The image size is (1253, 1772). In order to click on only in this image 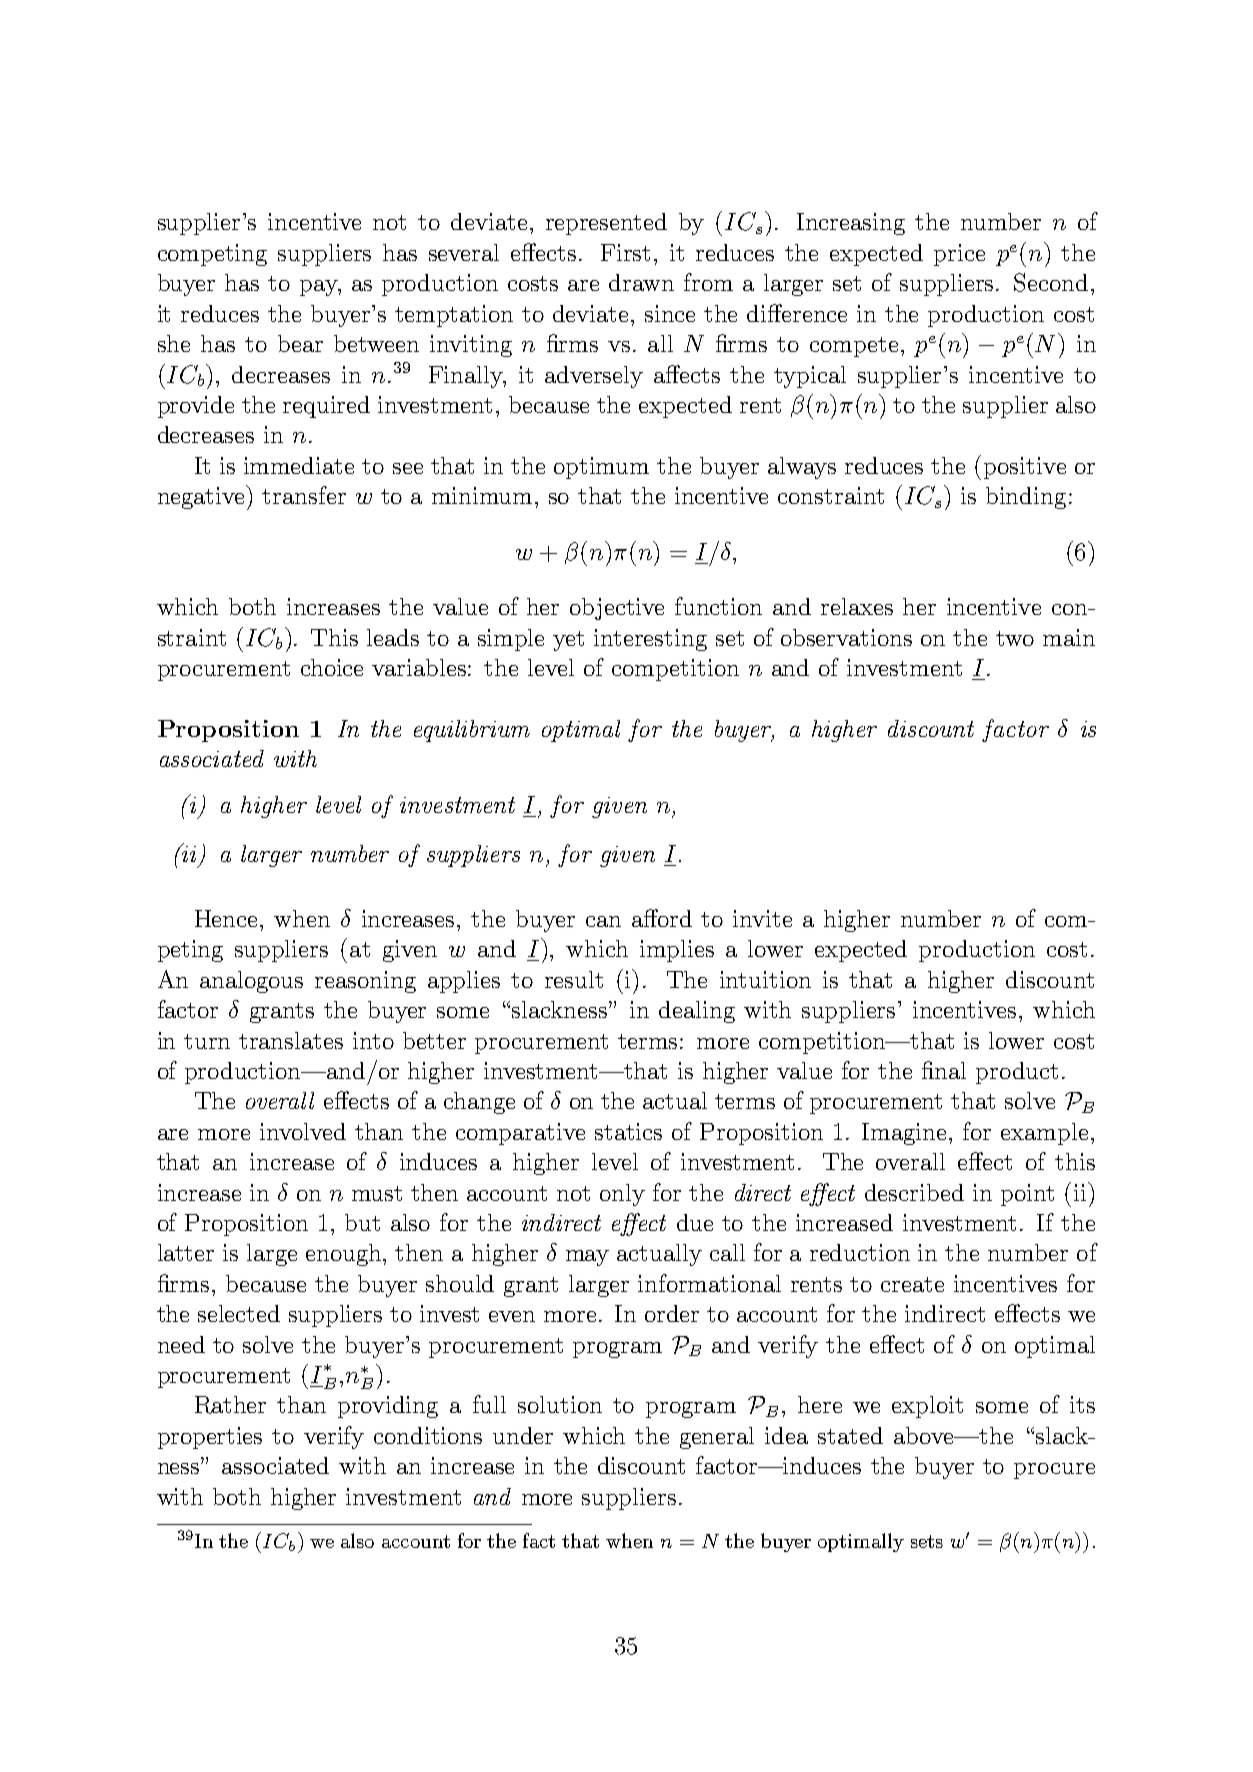, I will do `click(622, 1195)`.
